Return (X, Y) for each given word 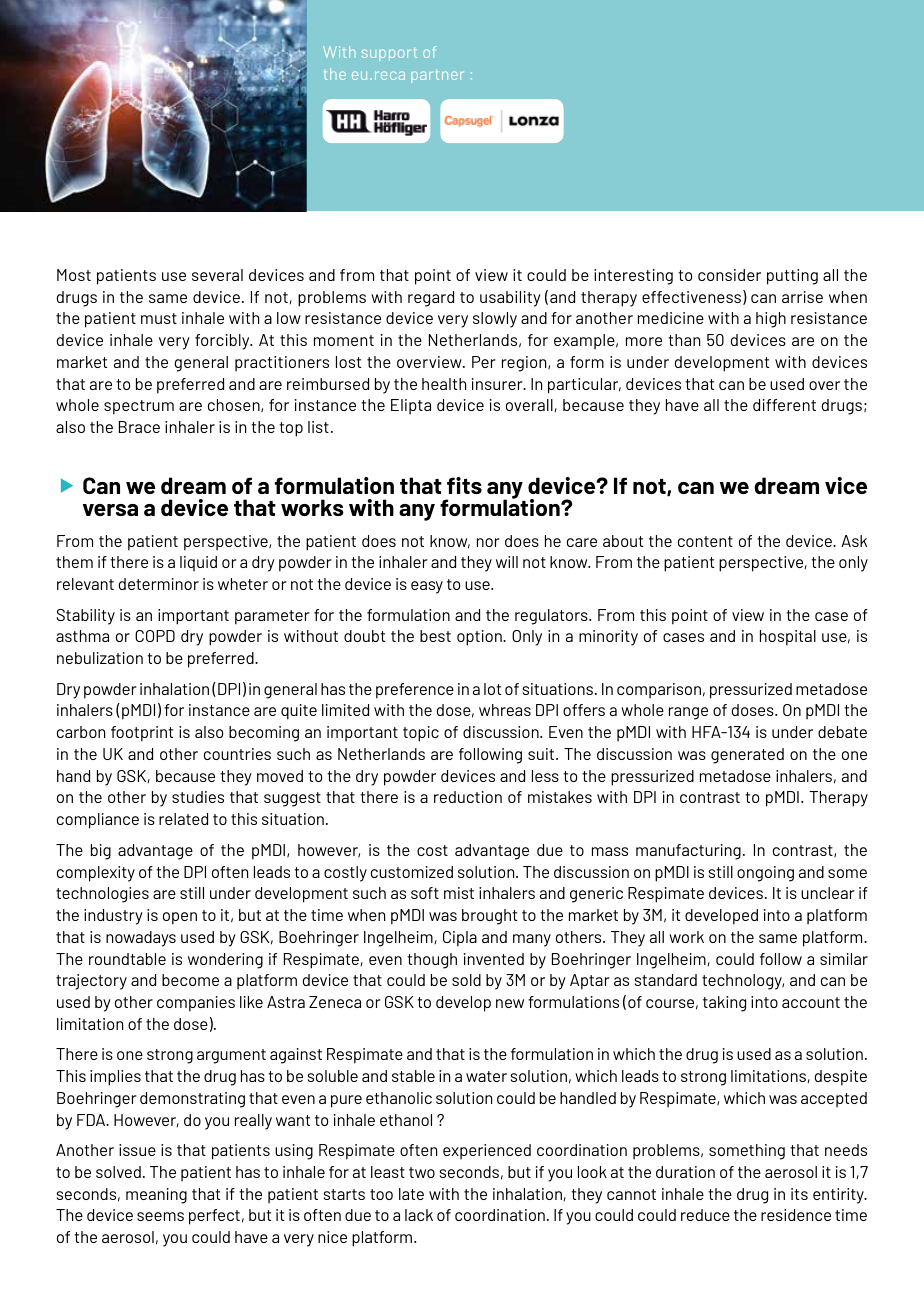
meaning (156, 1196)
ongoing (765, 874)
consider (729, 275)
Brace (139, 427)
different (784, 405)
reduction (468, 797)
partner (437, 76)
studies (198, 797)
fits (464, 485)
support (389, 54)
